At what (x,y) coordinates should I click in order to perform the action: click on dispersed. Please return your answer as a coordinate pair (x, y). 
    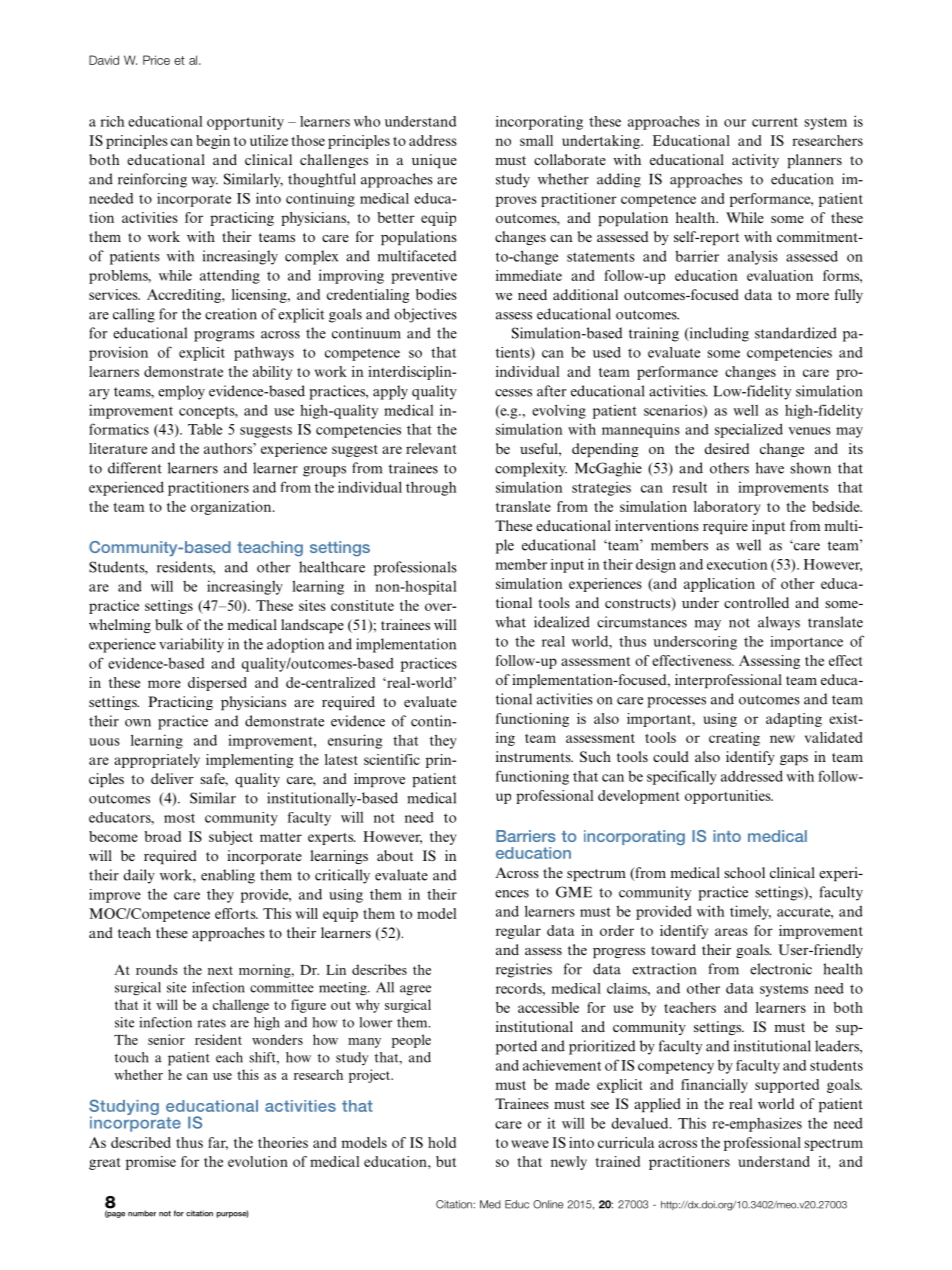
    Looking at the image, I should click on (217, 684).
